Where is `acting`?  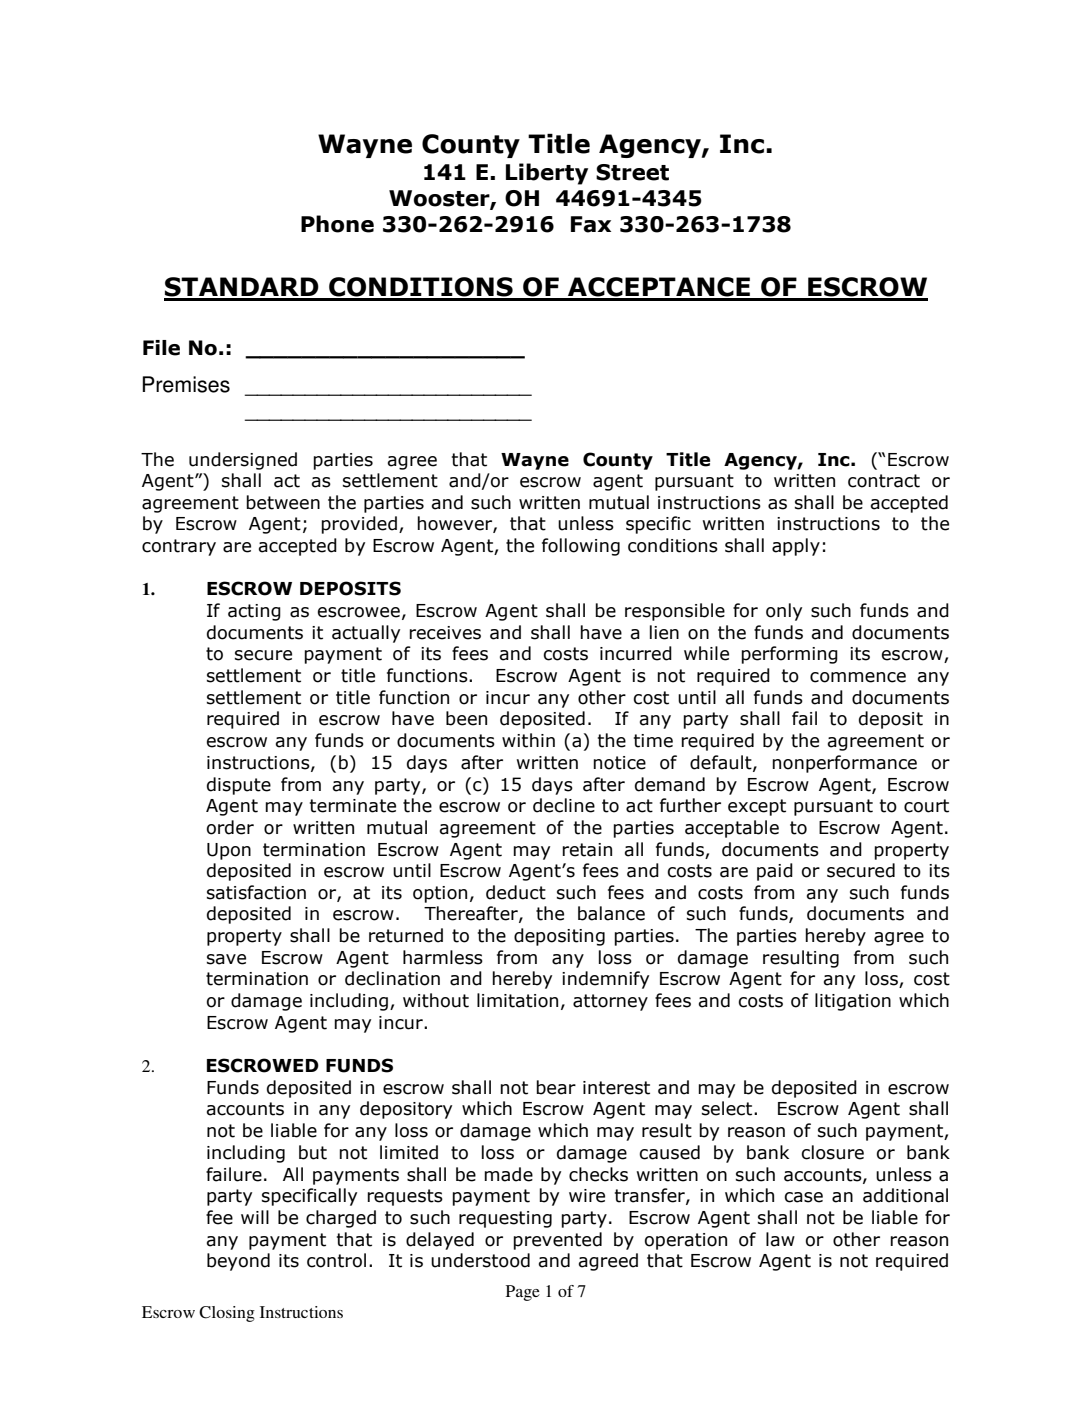 acting is located at coordinates (254, 612).
